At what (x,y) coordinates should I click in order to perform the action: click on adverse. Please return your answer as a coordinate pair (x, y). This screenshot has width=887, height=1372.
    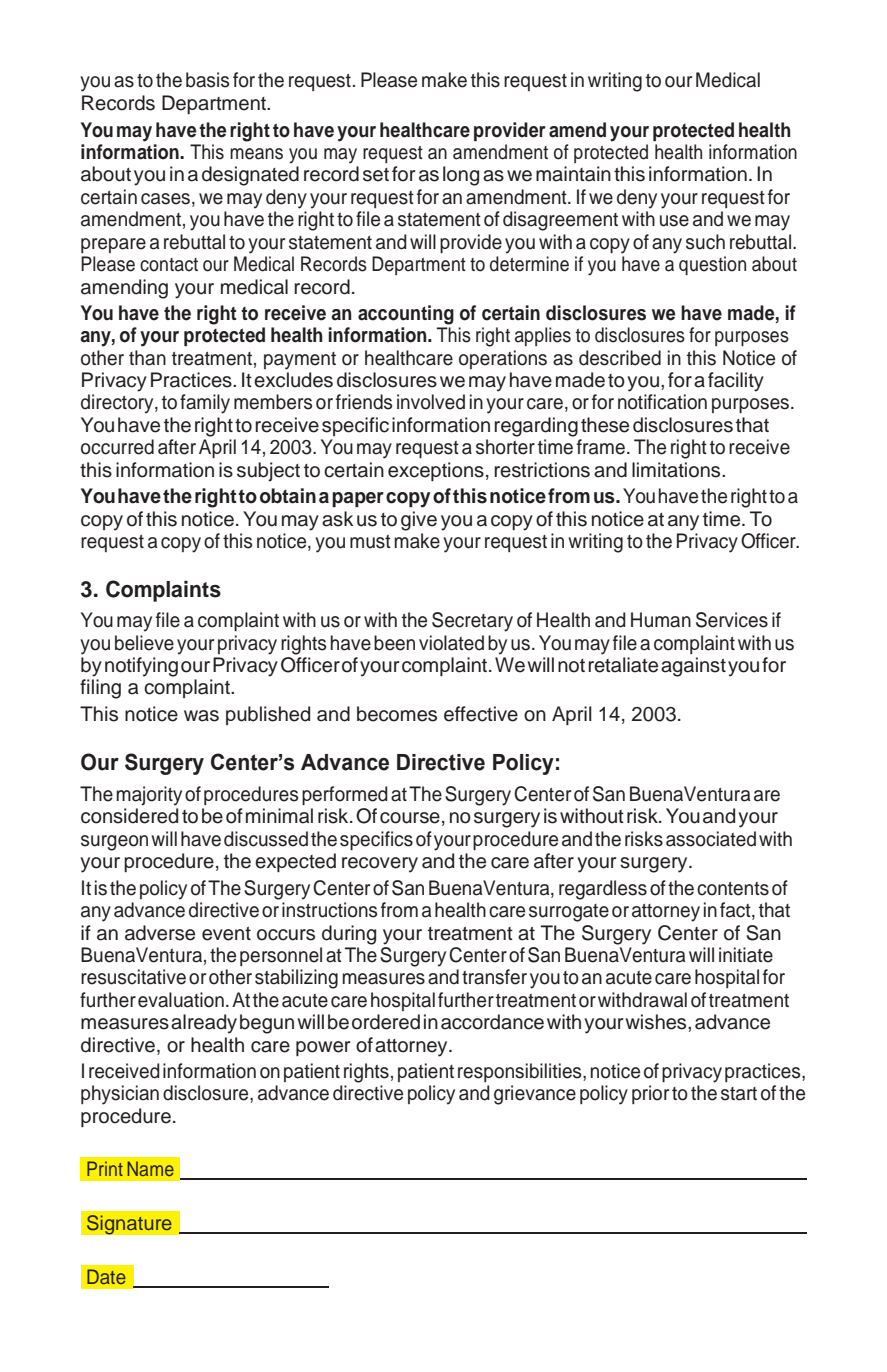
    Looking at the image, I should click on (160, 933).
